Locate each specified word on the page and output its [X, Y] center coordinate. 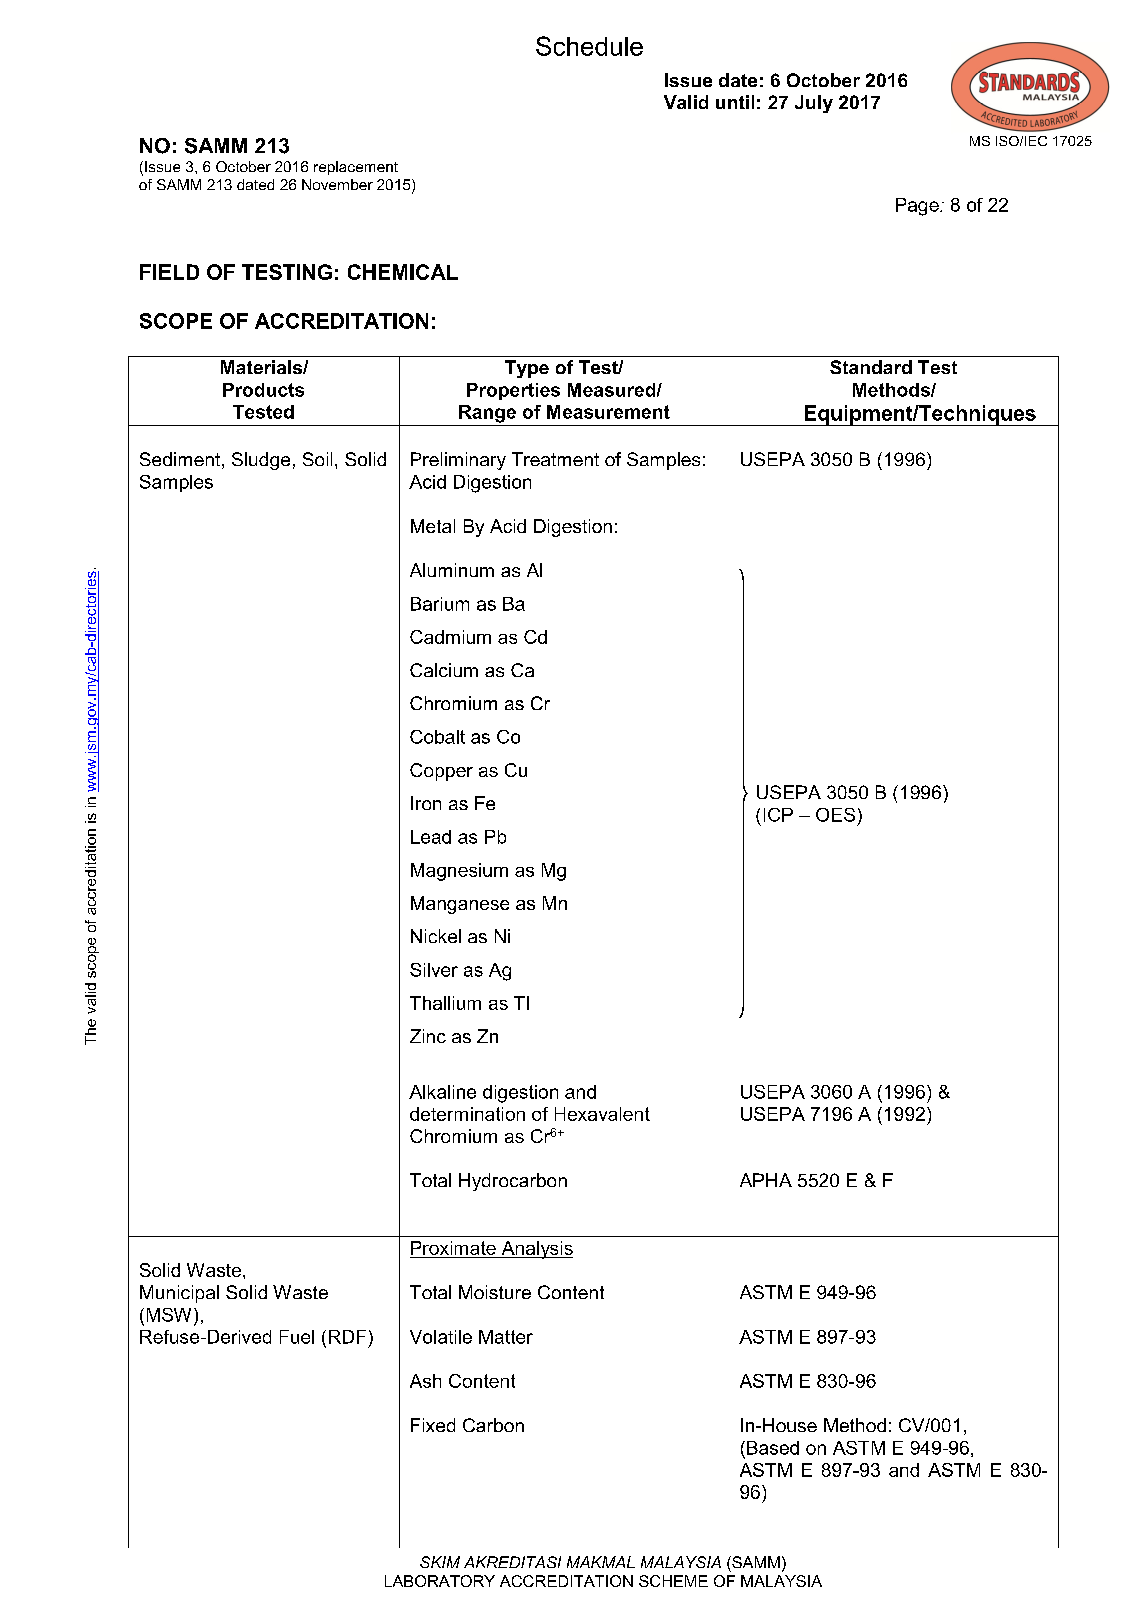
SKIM [440, 1562]
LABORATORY [440, 1581]
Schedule [589, 46]
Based [773, 1448]
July [814, 104]
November [337, 184]
